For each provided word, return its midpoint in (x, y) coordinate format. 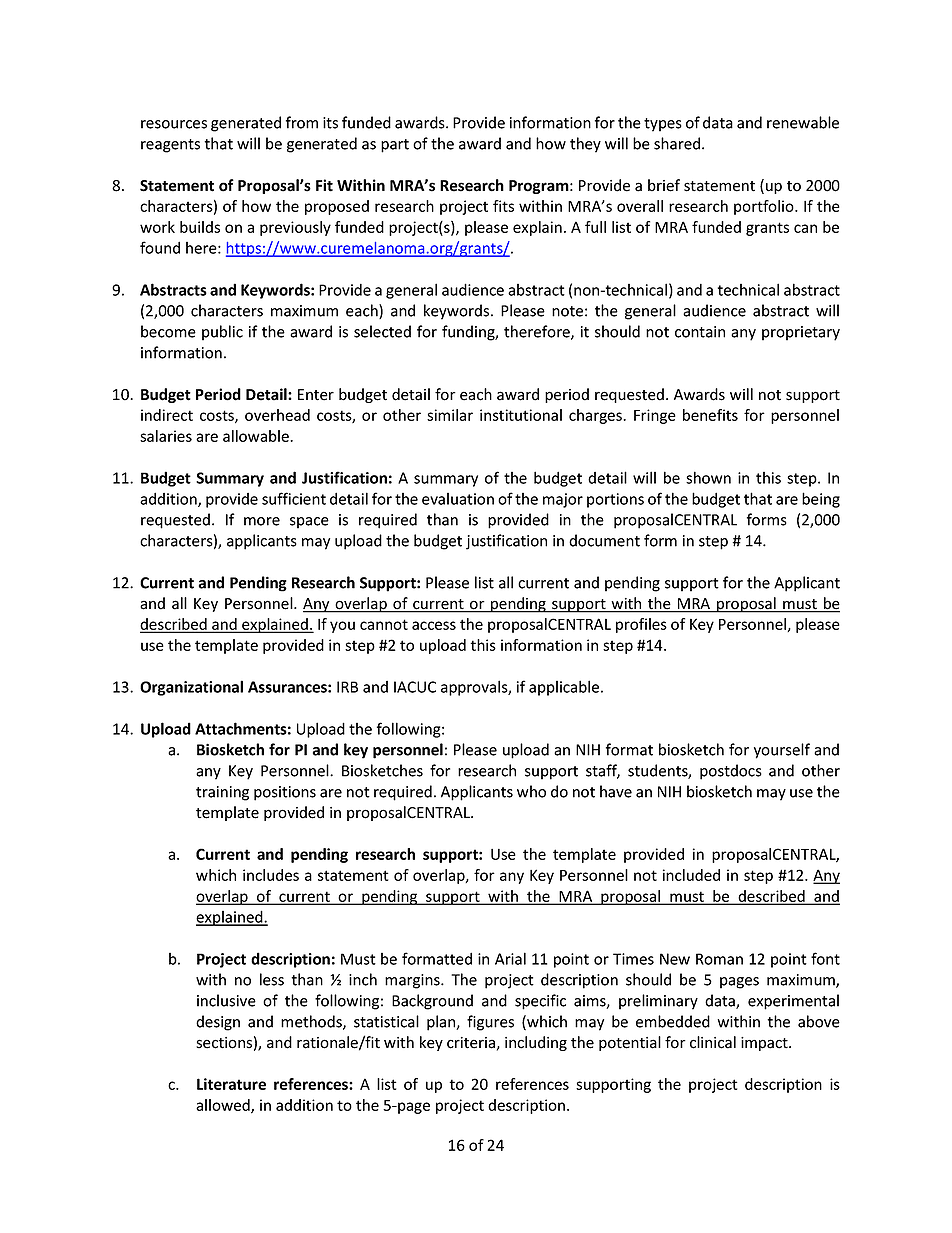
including (536, 1043)
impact (765, 1044)
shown (708, 477)
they (585, 145)
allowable (257, 436)
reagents (170, 146)
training (222, 793)
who (531, 791)
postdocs (731, 772)
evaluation (458, 499)
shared (678, 143)
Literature (231, 1084)
